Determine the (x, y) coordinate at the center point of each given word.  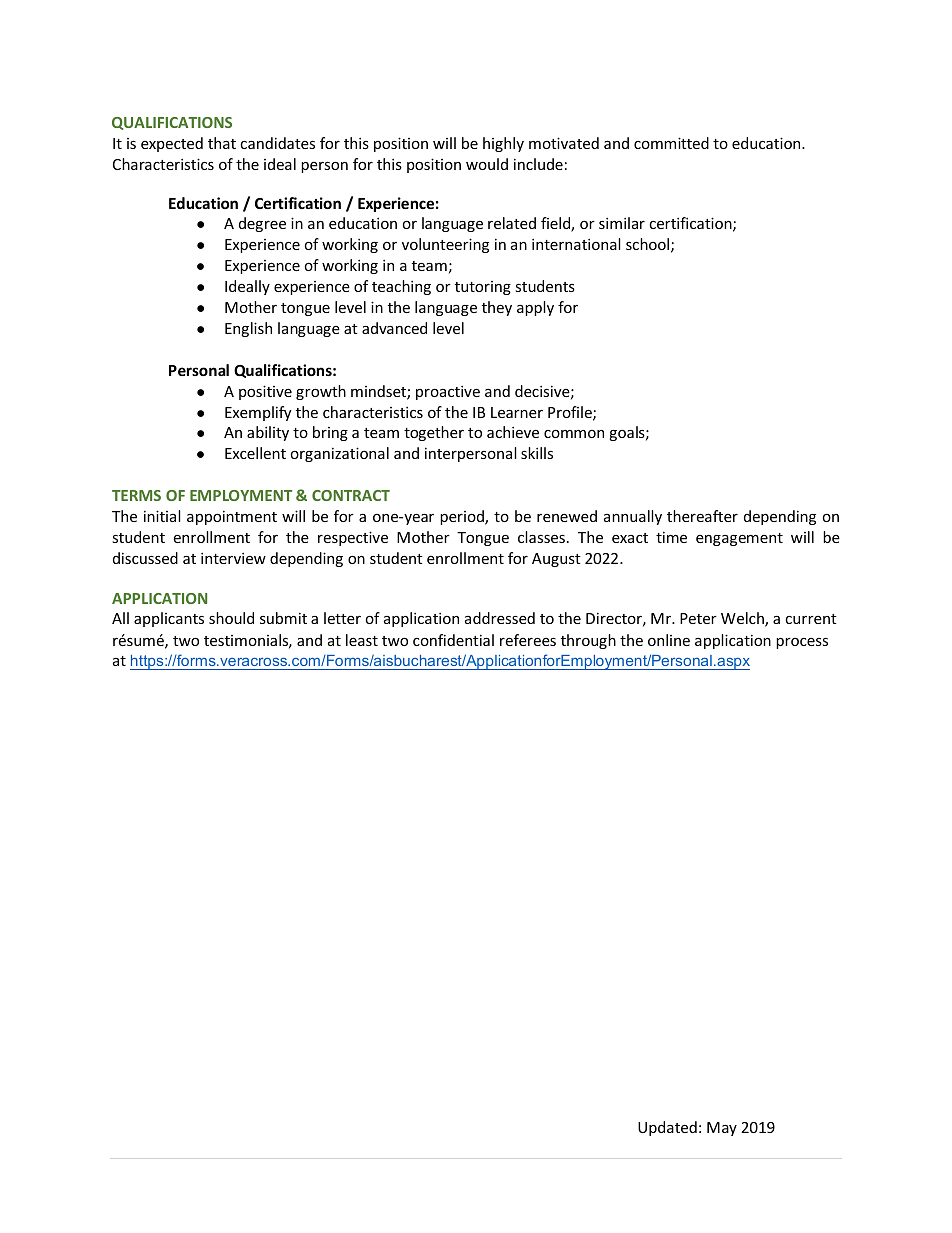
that (222, 143)
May (722, 1129)
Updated (667, 1128)
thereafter (702, 516)
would (487, 164)
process (802, 643)
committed (671, 143)
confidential (453, 640)
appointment (232, 517)
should (231, 618)
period (463, 517)
